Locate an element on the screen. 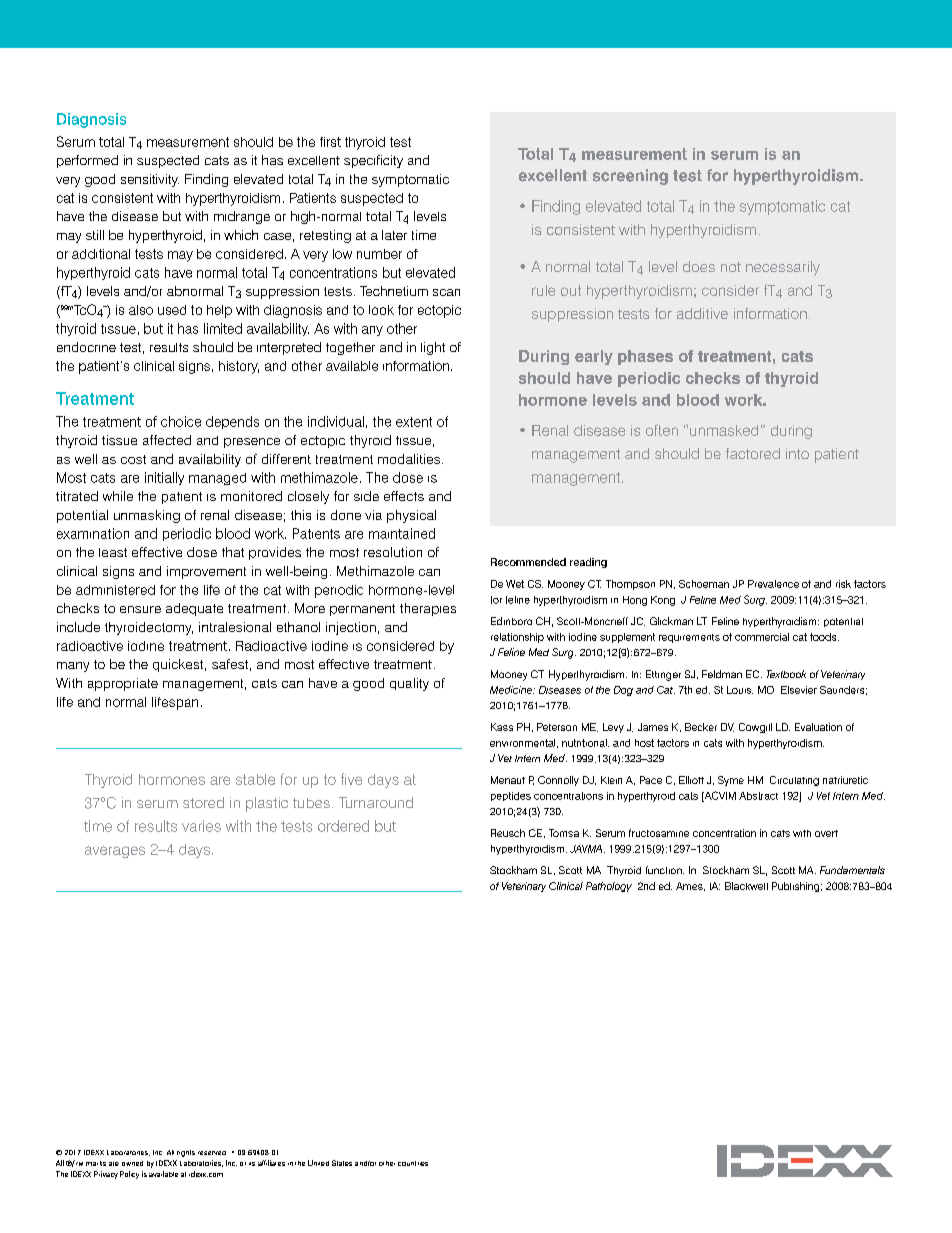 The image size is (952, 1233). effects is located at coordinates (404, 496).
